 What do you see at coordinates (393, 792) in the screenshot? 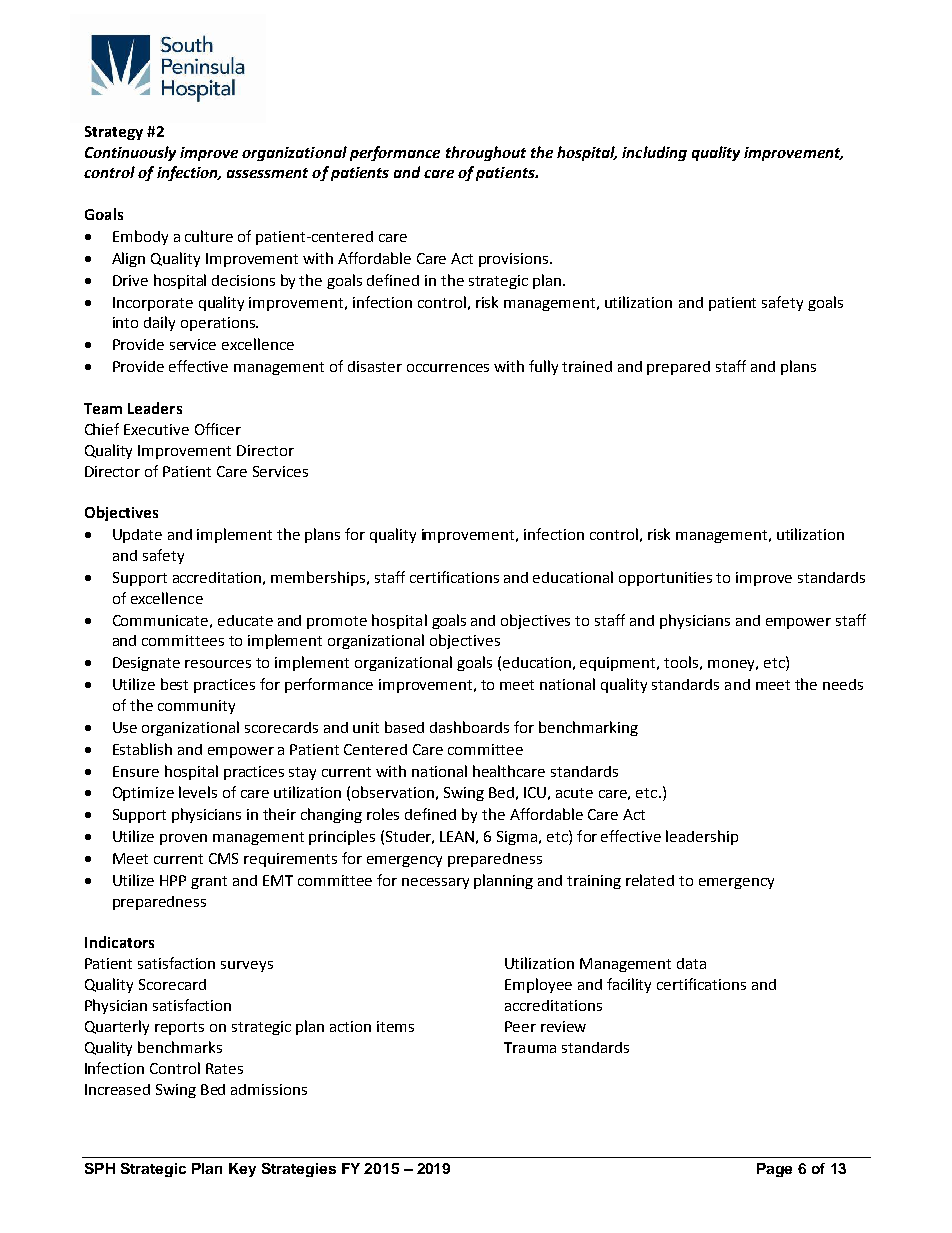
I see `observation` at bounding box center [393, 792].
